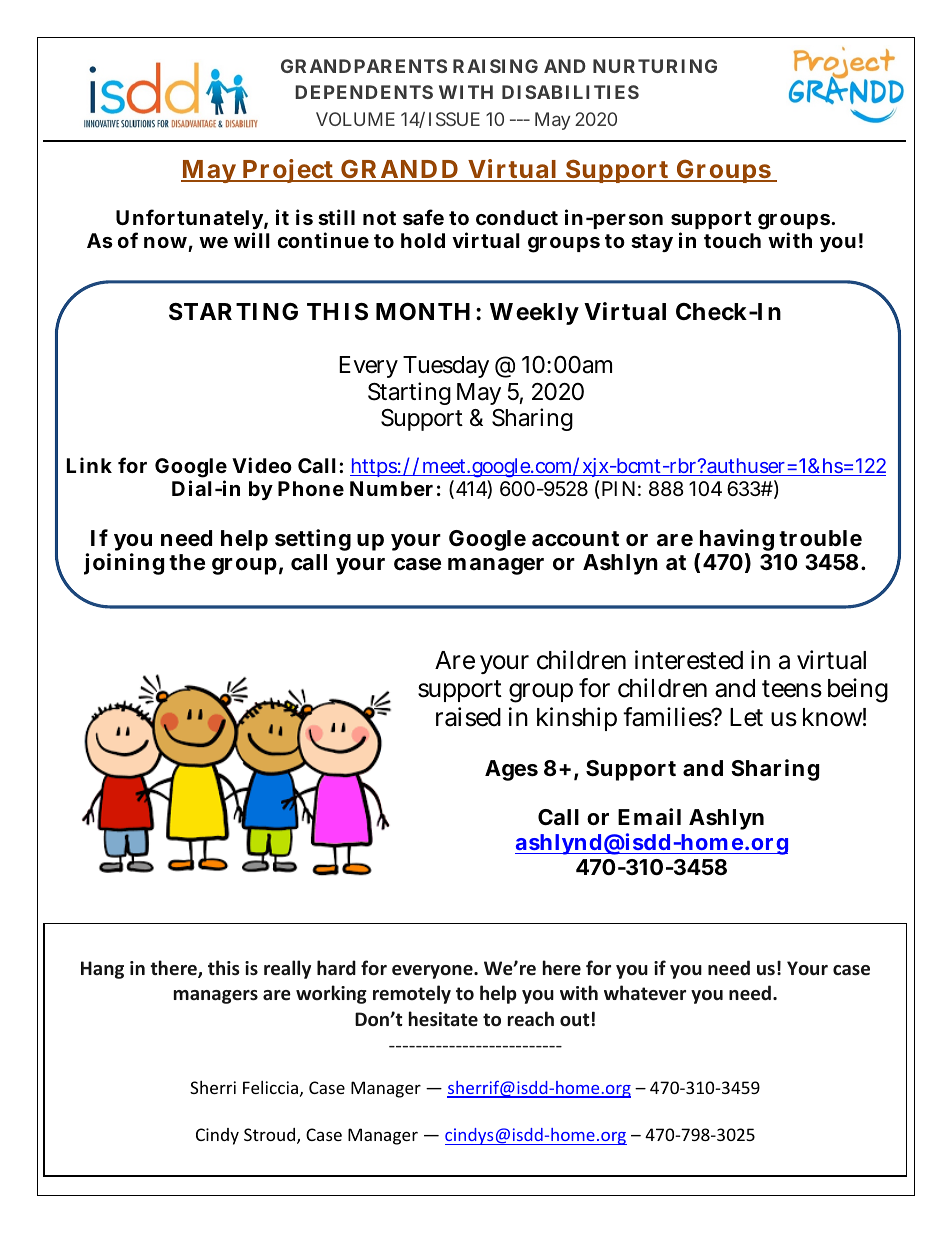 The image size is (952, 1233). I want to click on Project, so click(288, 171).
